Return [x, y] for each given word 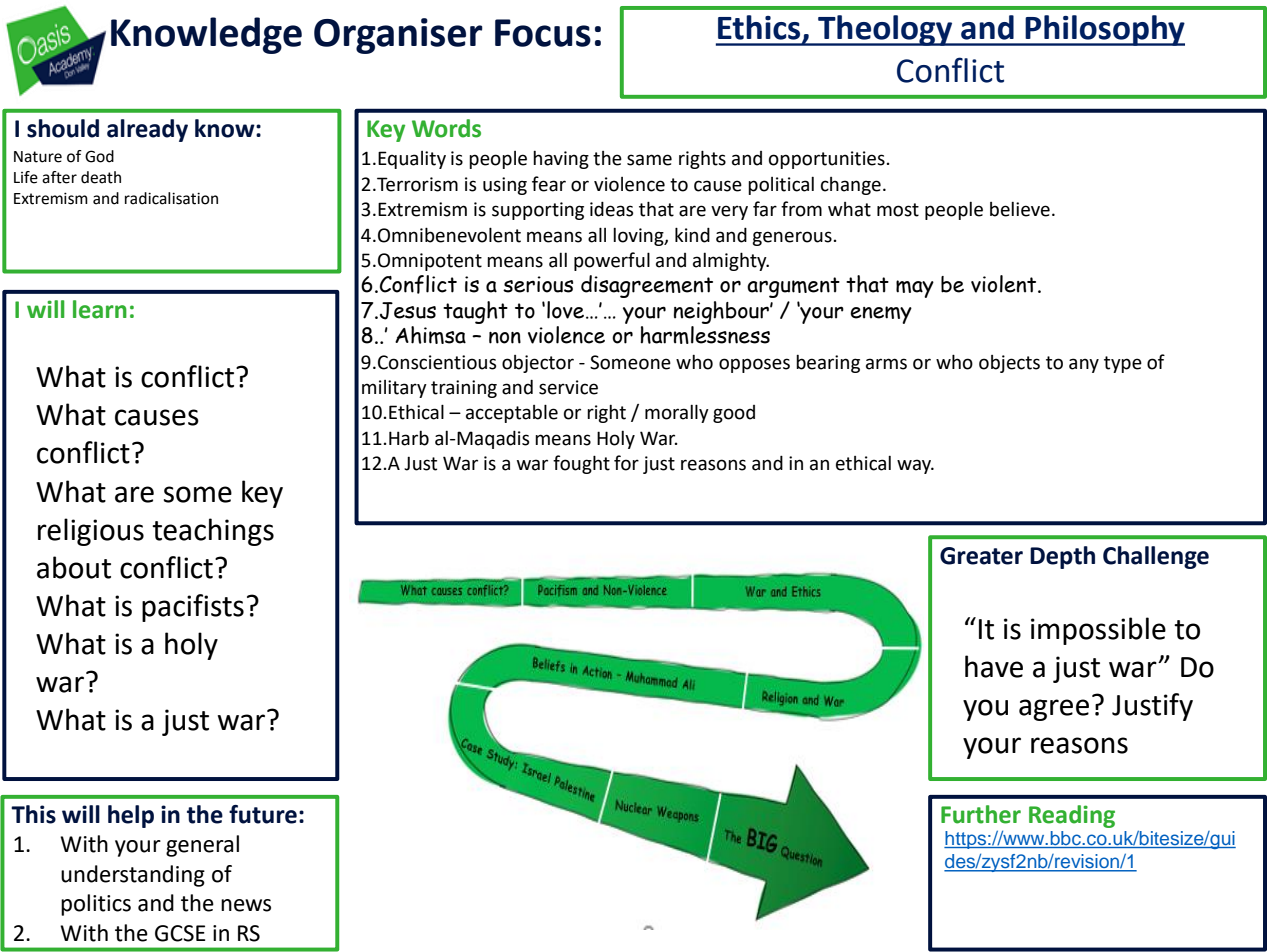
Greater [981, 556]
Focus [543, 33]
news [246, 905]
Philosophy [1104, 30]
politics [96, 905]
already [147, 130]
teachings [213, 532]
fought [581, 464]
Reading [1072, 816]
